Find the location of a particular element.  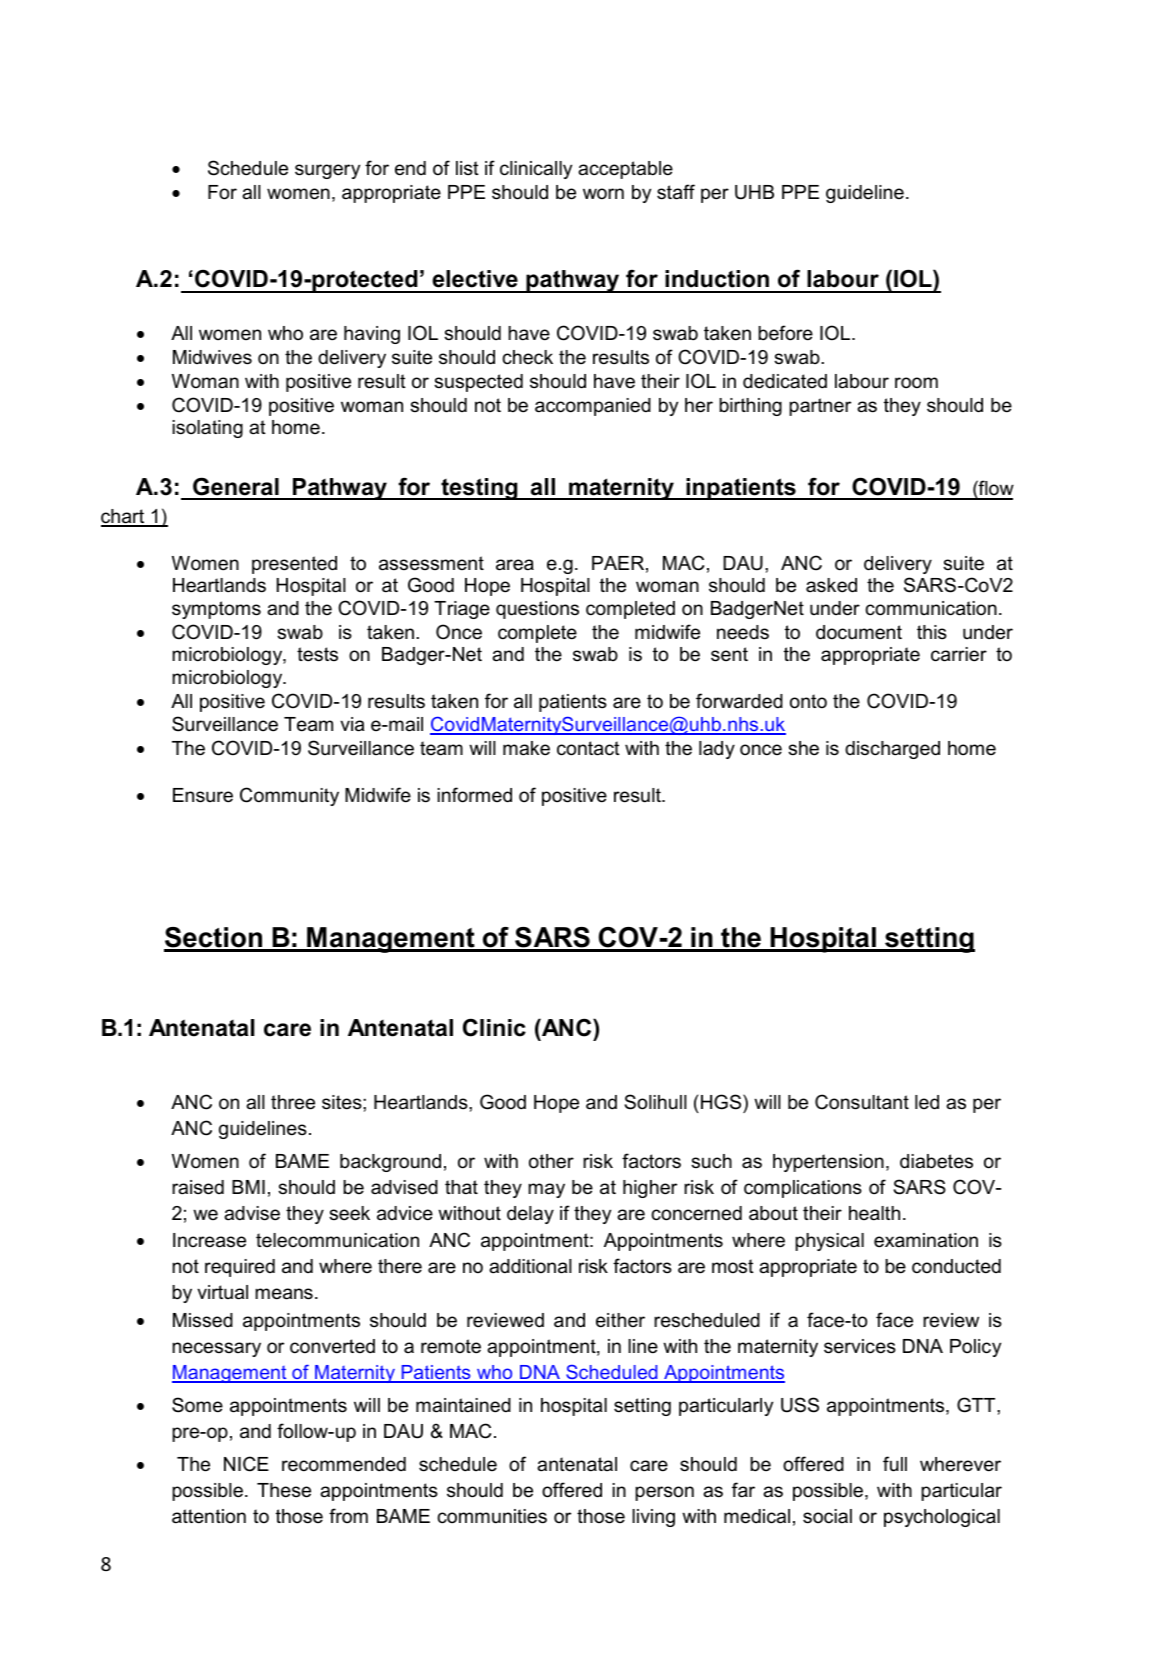

full is located at coordinates (895, 1464).
